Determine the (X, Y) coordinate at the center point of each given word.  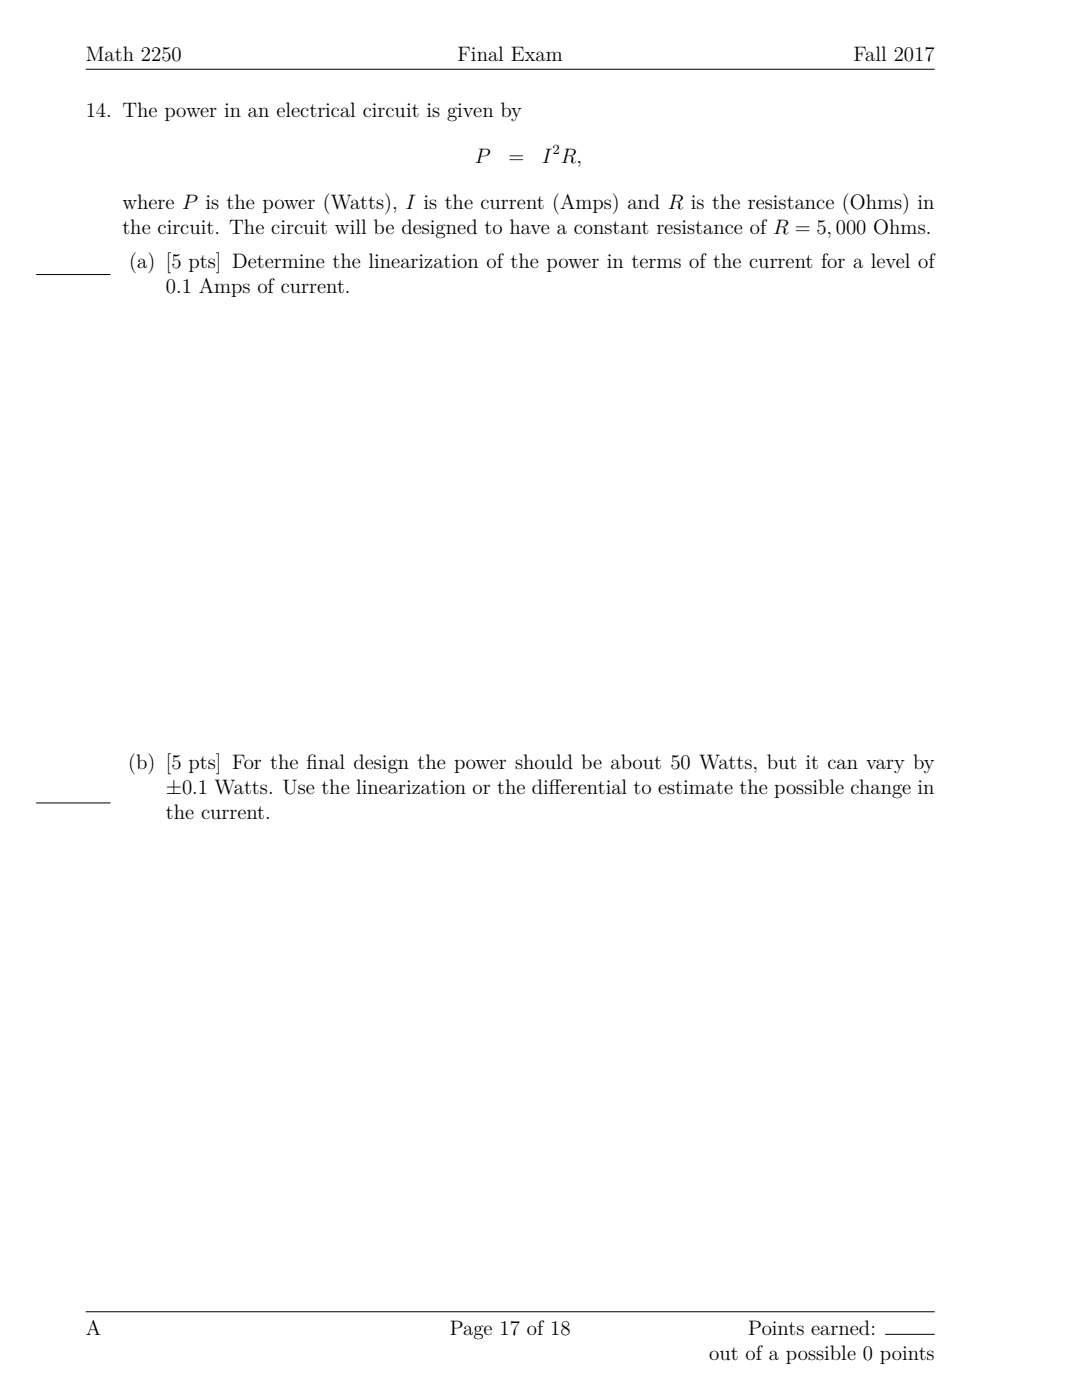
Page (471, 1330)
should (544, 761)
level (890, 260)
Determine (279, 260)
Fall (870, 53)
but (782, 762)
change (881, 789)
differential (579, 786)
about (636, 761)
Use (299, 787)
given (470, 112)
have (530, 226)
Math (110, 53)
